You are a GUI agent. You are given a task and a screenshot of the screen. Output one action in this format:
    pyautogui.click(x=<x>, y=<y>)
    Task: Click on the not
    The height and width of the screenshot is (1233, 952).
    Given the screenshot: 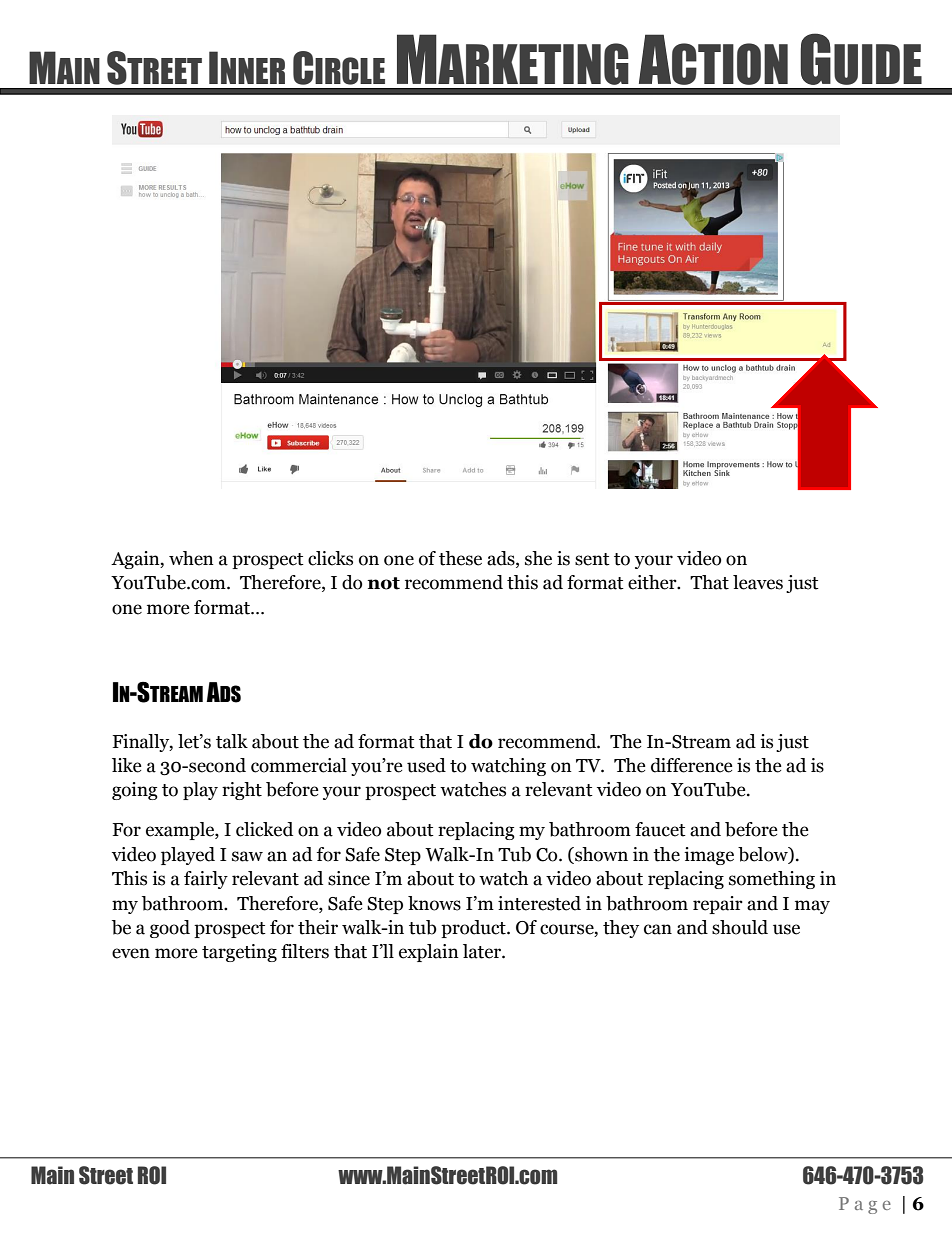 What is the action you would take?
    pyautogui.click(x=383, y=583)
